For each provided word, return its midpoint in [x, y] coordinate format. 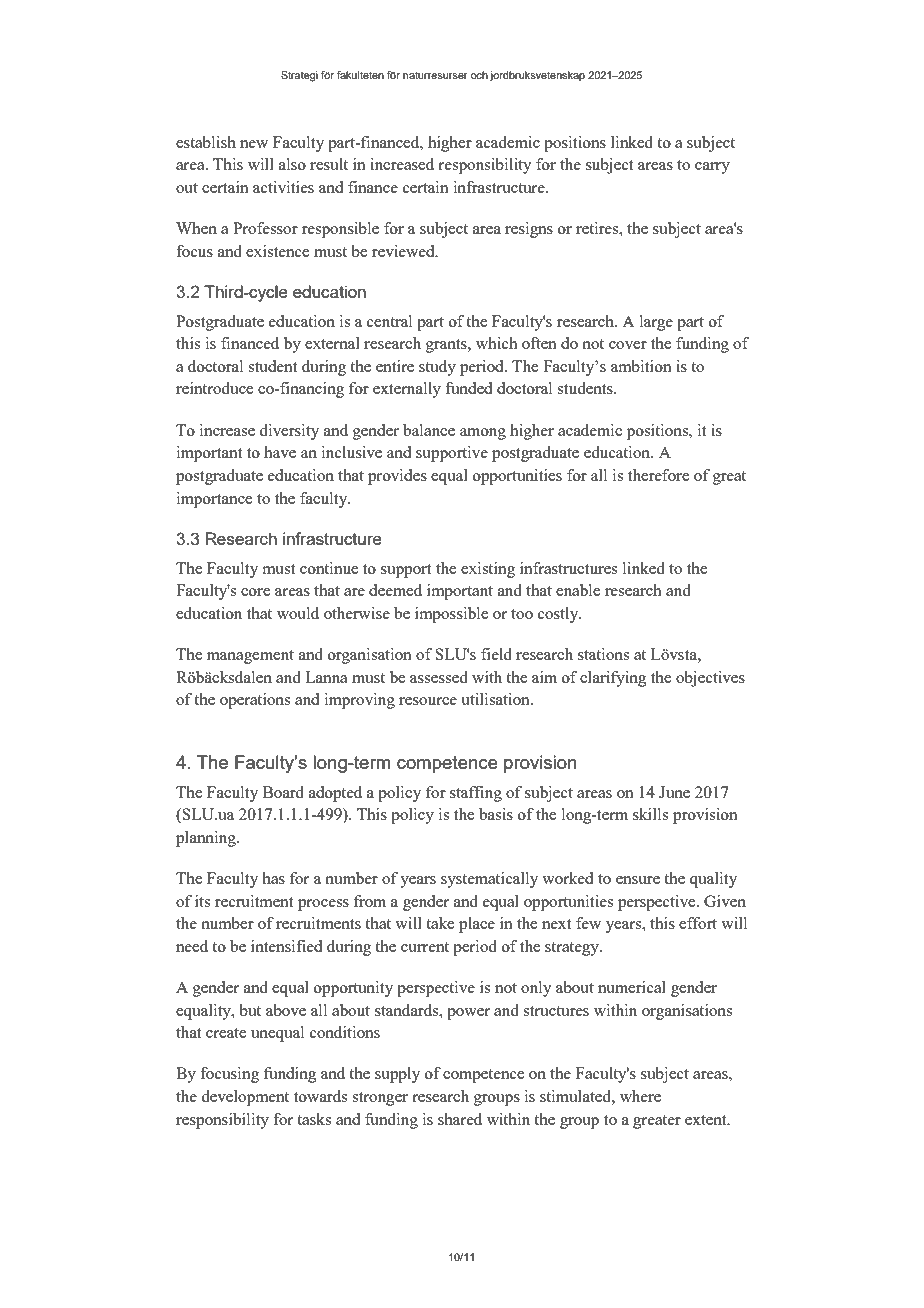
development [245, 1098]
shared [460, 1119]
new [254, 144]
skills [650, 814]
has [273, 878]
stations [603, 654]
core [255, 592]
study [437, 368]
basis [496, 814]
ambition [641, 366]
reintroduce [214, 388]
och [479, 75]
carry [712, 168]
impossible [451, 615]
